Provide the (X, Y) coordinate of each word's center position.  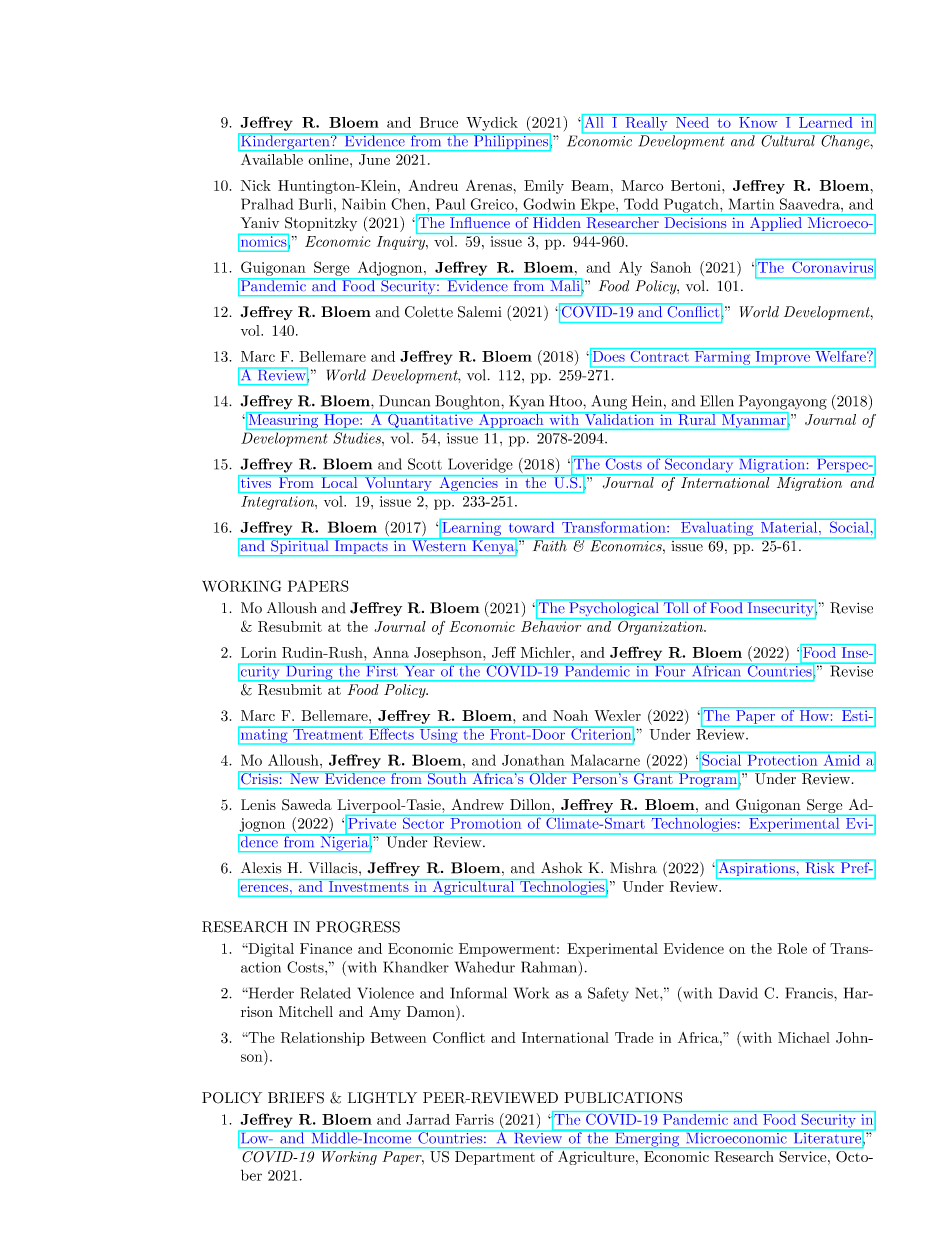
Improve (783, 357)
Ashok (561, 868)
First (382, 670)
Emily (544, 187)
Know (758, 122)
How (814, 715)
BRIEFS (296, 1098)
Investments (368, 885)
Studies (358, 438)
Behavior (551, 626)
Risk (820, 867)
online (330, 159)
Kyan (526, 402)
